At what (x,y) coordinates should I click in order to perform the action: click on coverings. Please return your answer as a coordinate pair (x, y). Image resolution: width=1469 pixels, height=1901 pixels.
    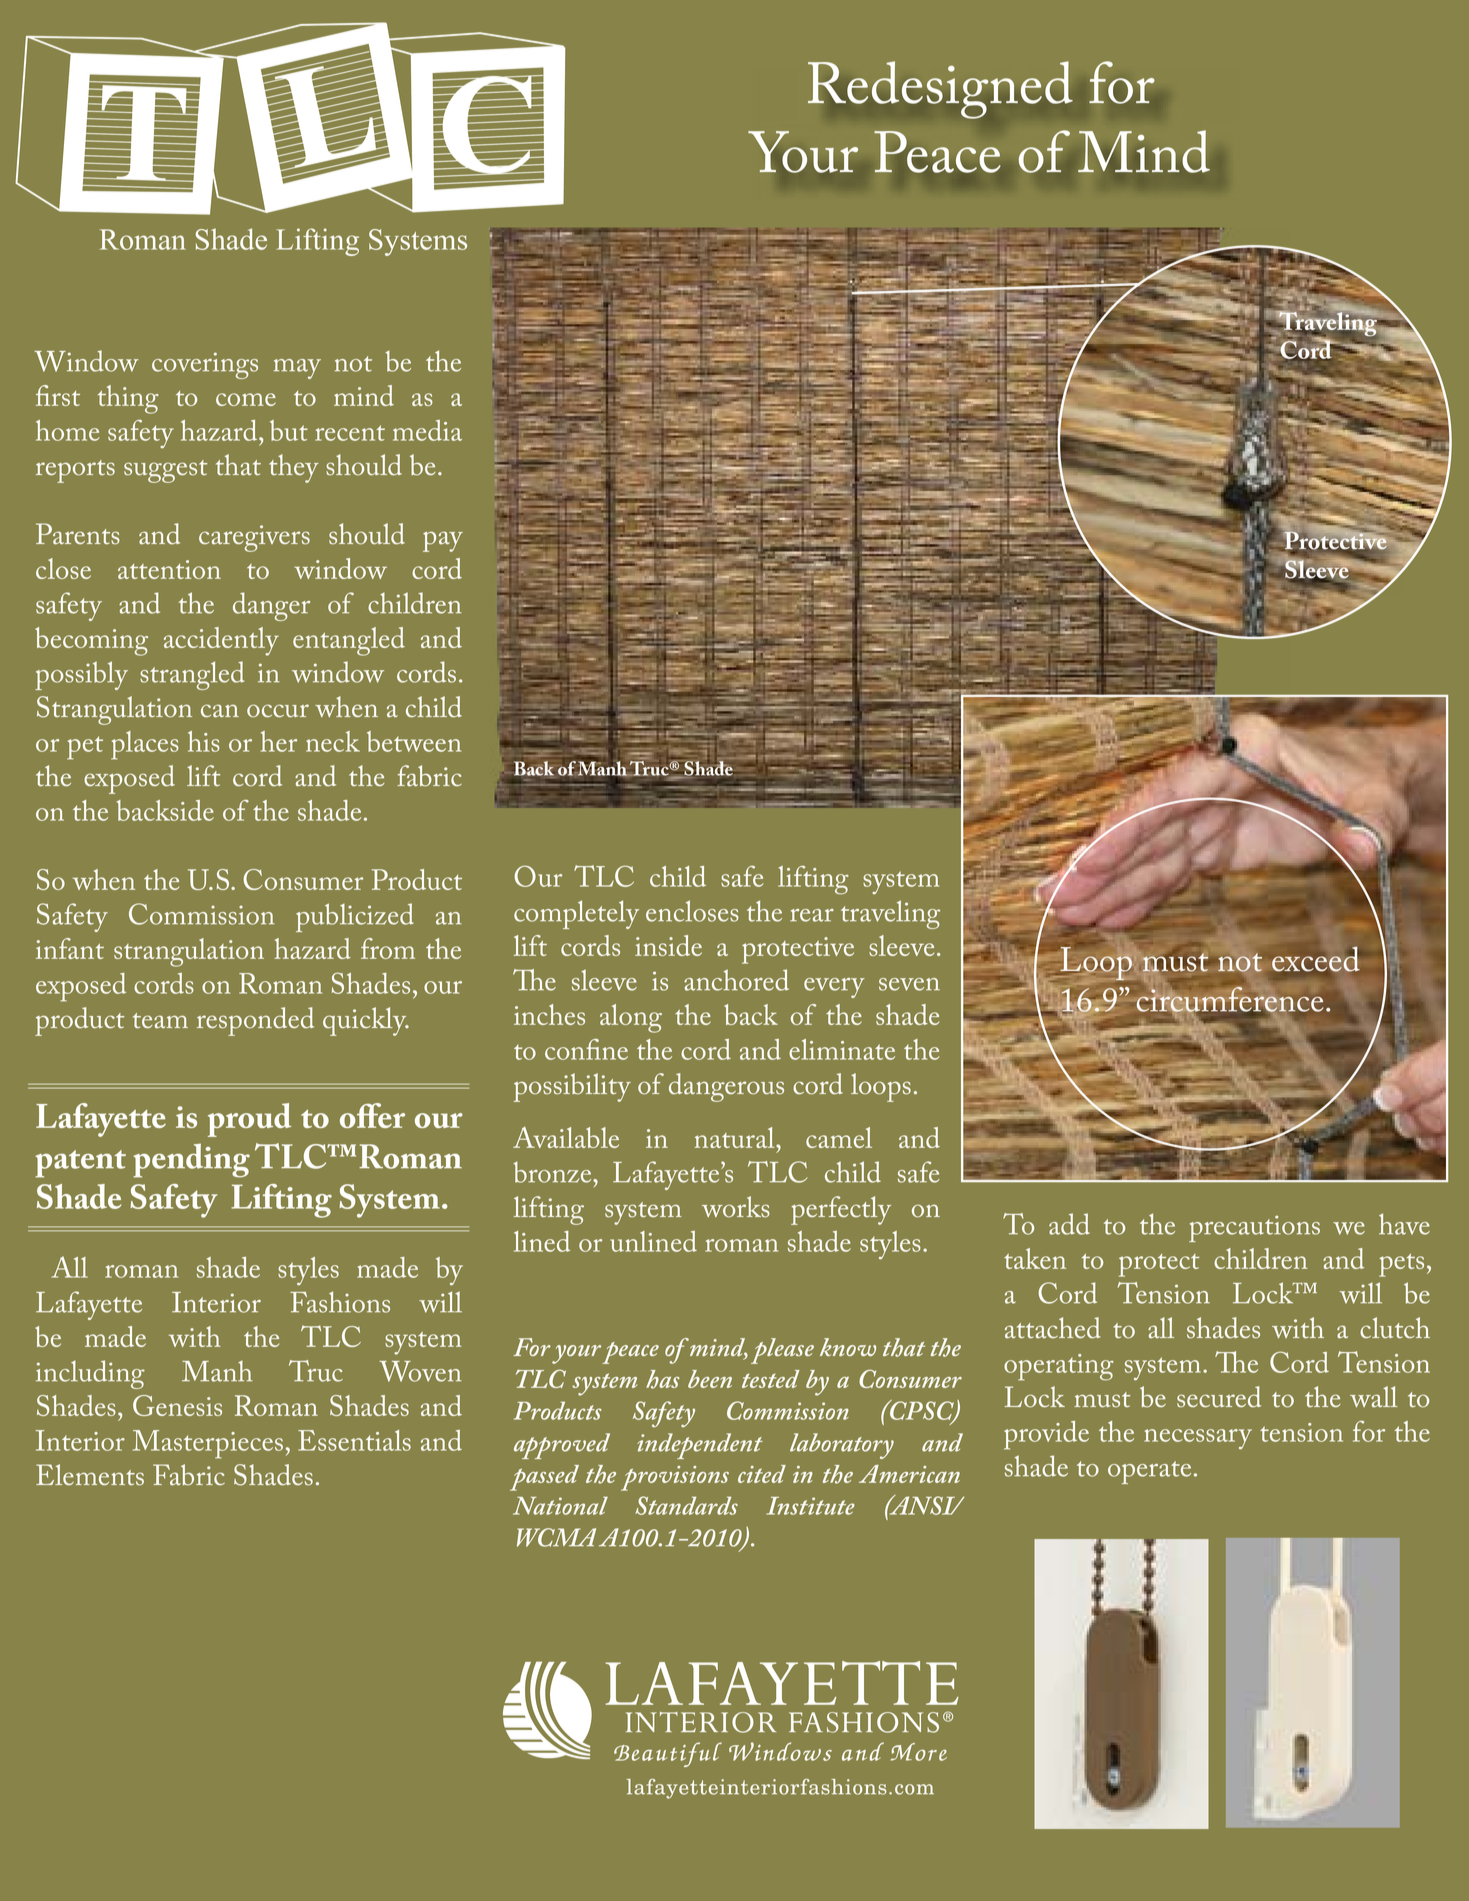
    Looking at the image, I should click on (205, 365).
